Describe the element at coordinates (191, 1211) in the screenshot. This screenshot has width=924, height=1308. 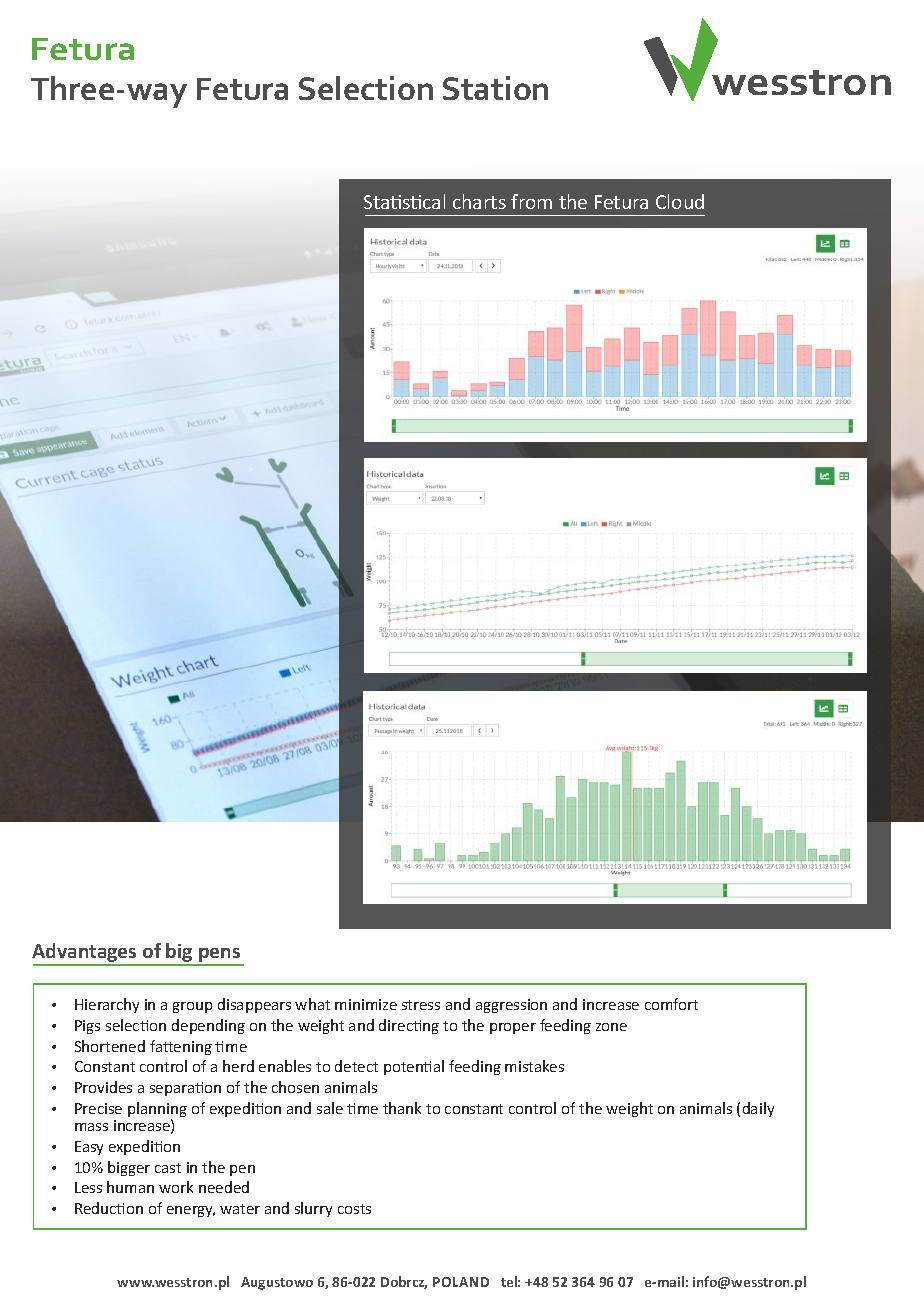
I see `energy` at that location.
